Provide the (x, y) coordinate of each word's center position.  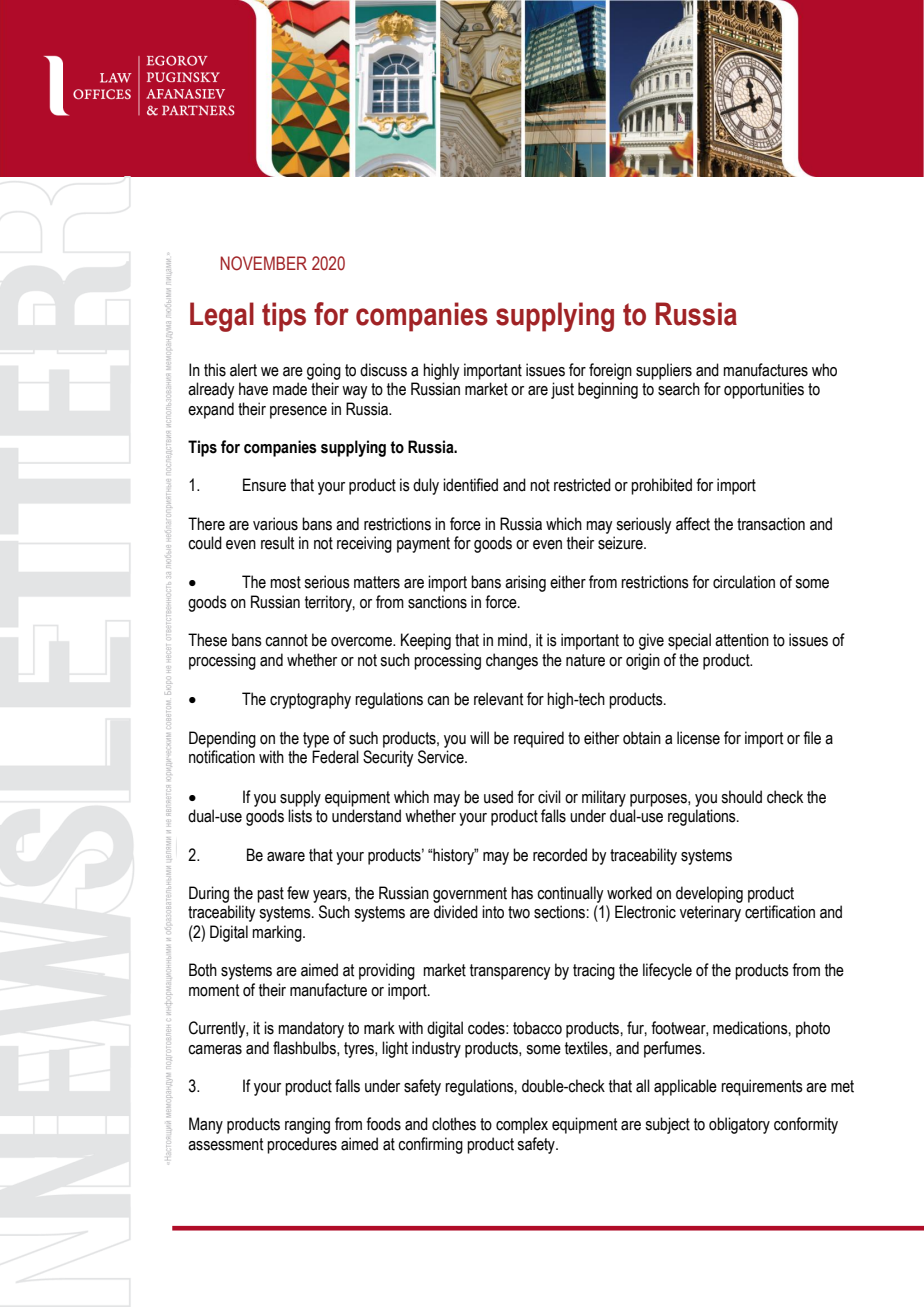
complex (522, 1125)
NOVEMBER (263, 263)
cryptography (310, 700)
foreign (610, 371)
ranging (307, 1125)
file (812, 738)
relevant (498, 699)
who (824, 370)
